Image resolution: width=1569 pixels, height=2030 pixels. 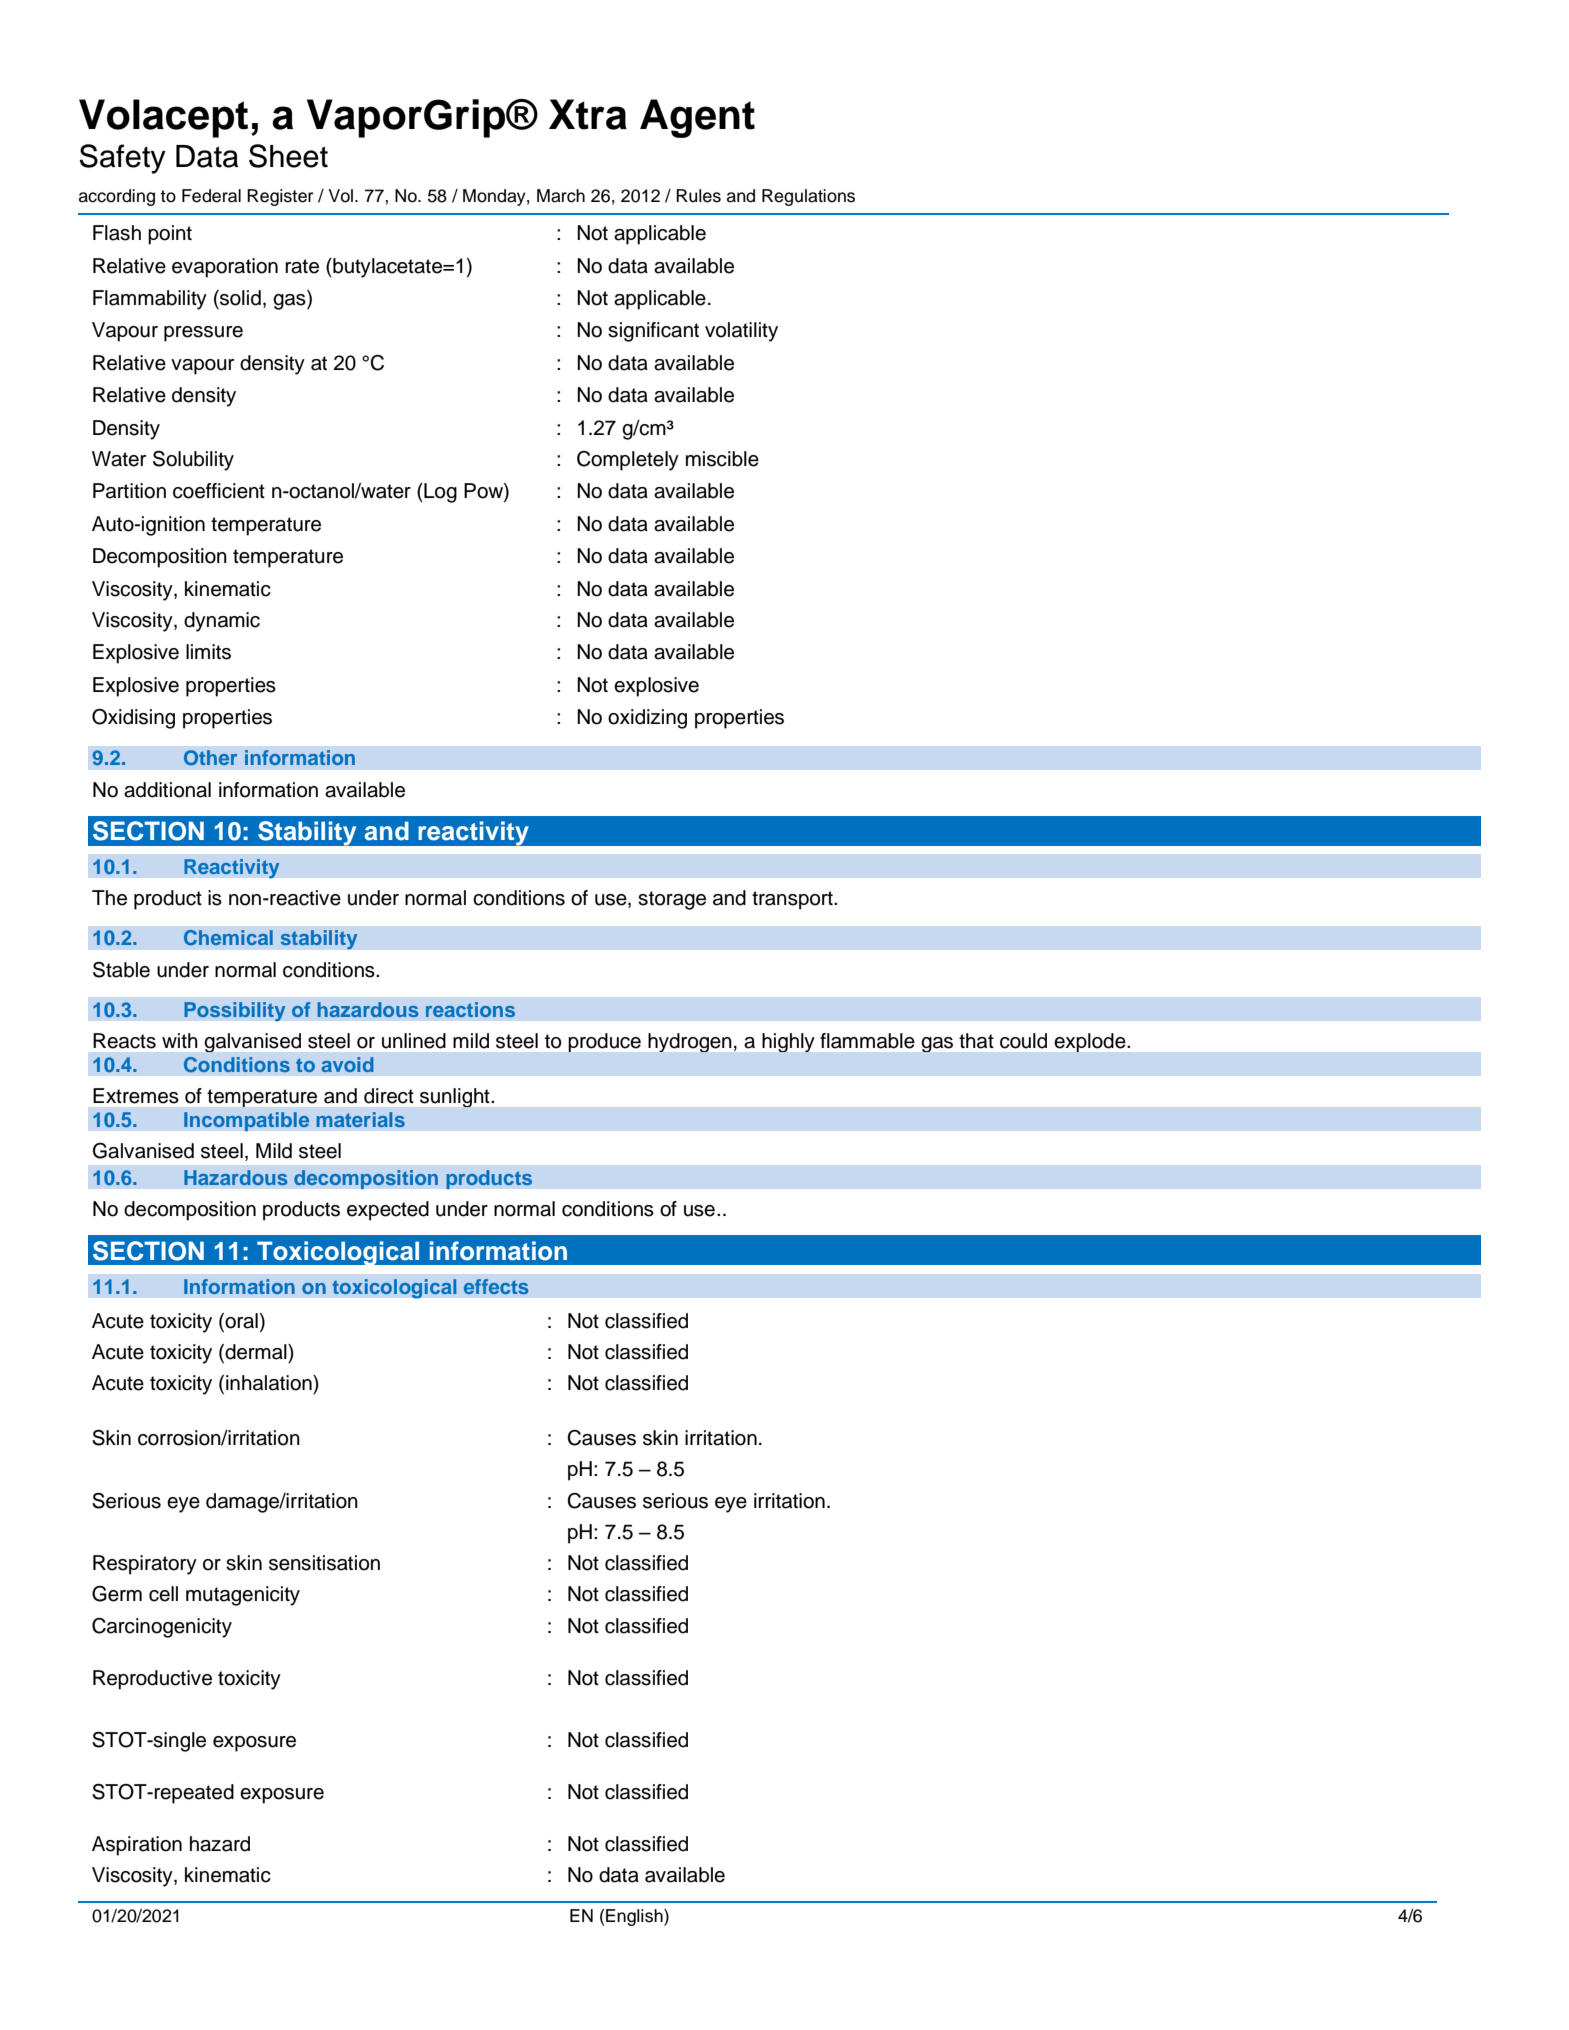 I want to click on produce, so click(x=605, y=1042).
